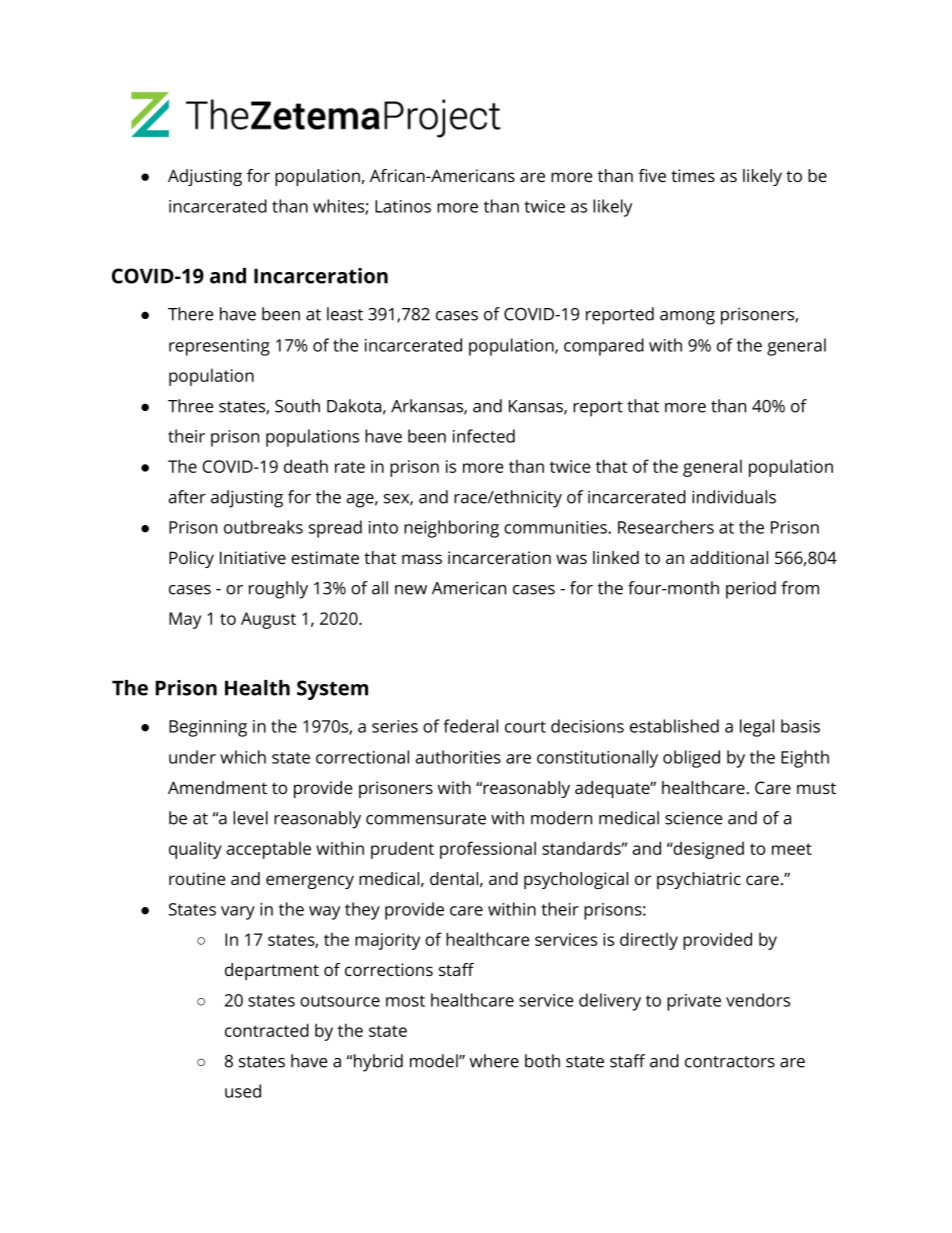 The image size is (952, 1233). What do you see at coordinates (458, 757) in the screenshot?
I see `authorities` at bounding box center [458, 757].
